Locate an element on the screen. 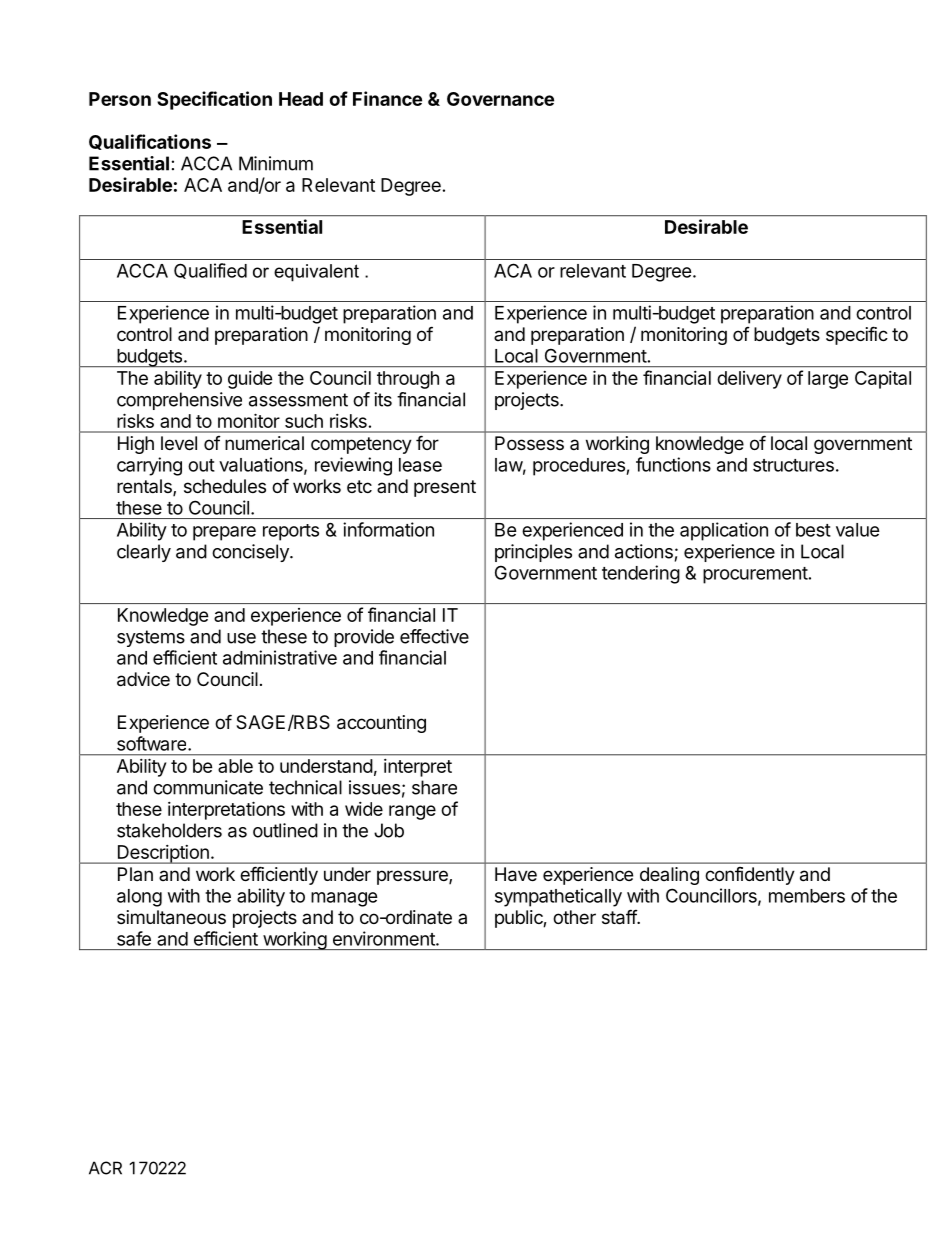  other is located at coordinates (574, 917).
